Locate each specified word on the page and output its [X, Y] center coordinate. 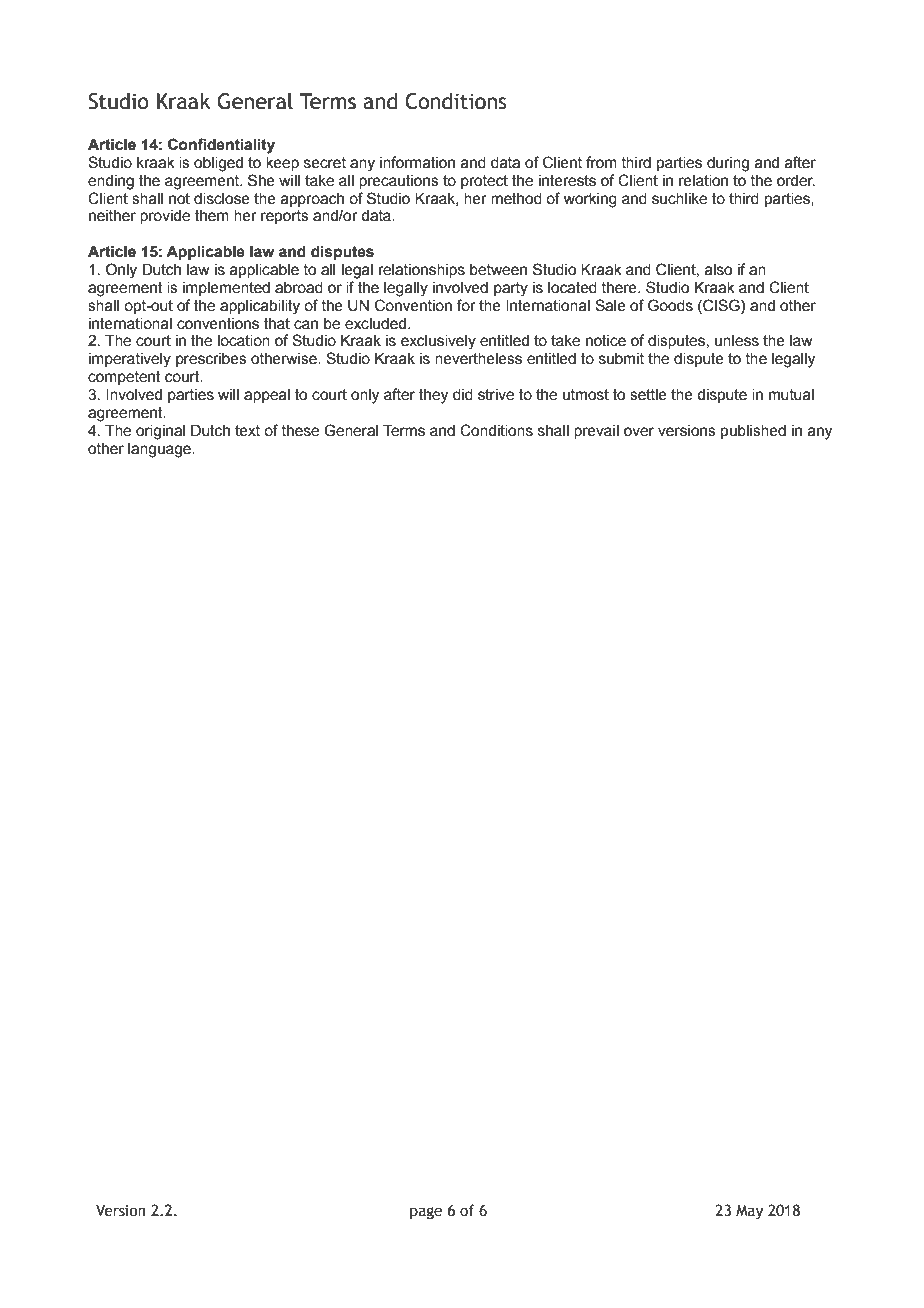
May [749, 1212]
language [160, 450]
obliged [218, 164]
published [753, 432]
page [426, 1213]
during [728, 164]
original [160, 432]
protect [484, 182]
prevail [596, 432]
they [433, 396]
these [300, 431]
